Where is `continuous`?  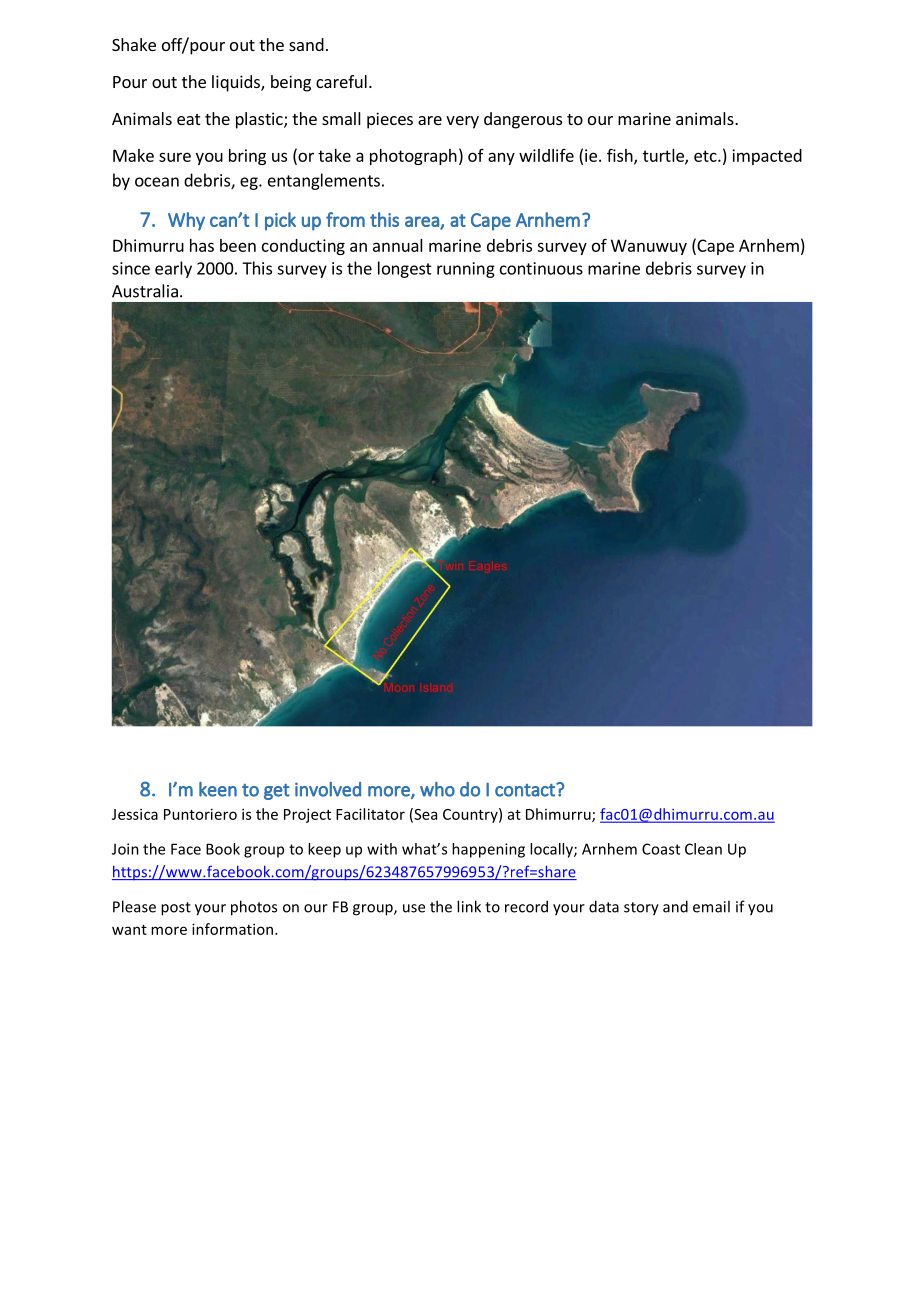 continuous is located at coordinates (541, 268).
